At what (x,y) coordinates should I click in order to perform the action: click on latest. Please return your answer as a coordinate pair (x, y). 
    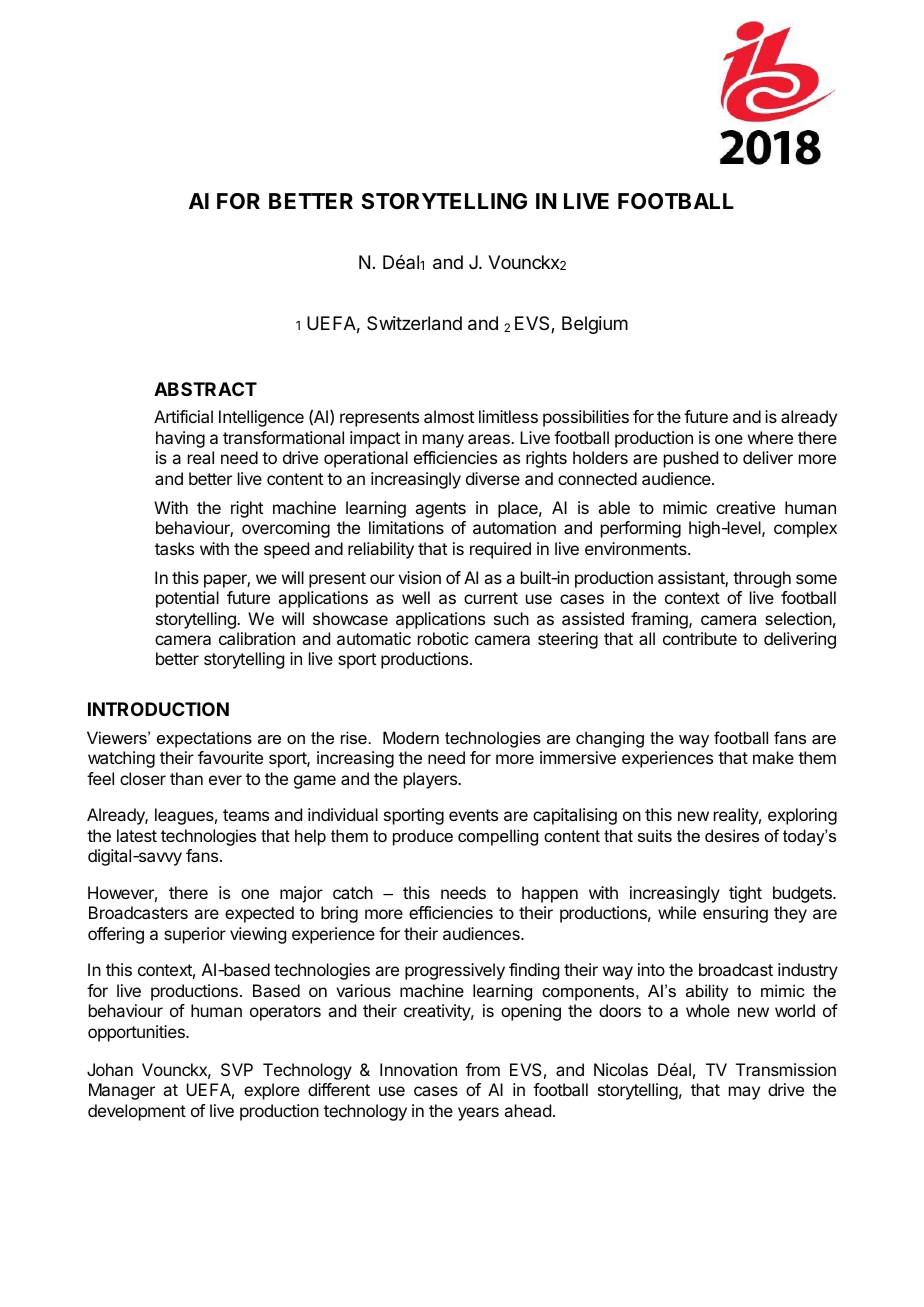
    Looking at the image, I should click on (137, 835).
